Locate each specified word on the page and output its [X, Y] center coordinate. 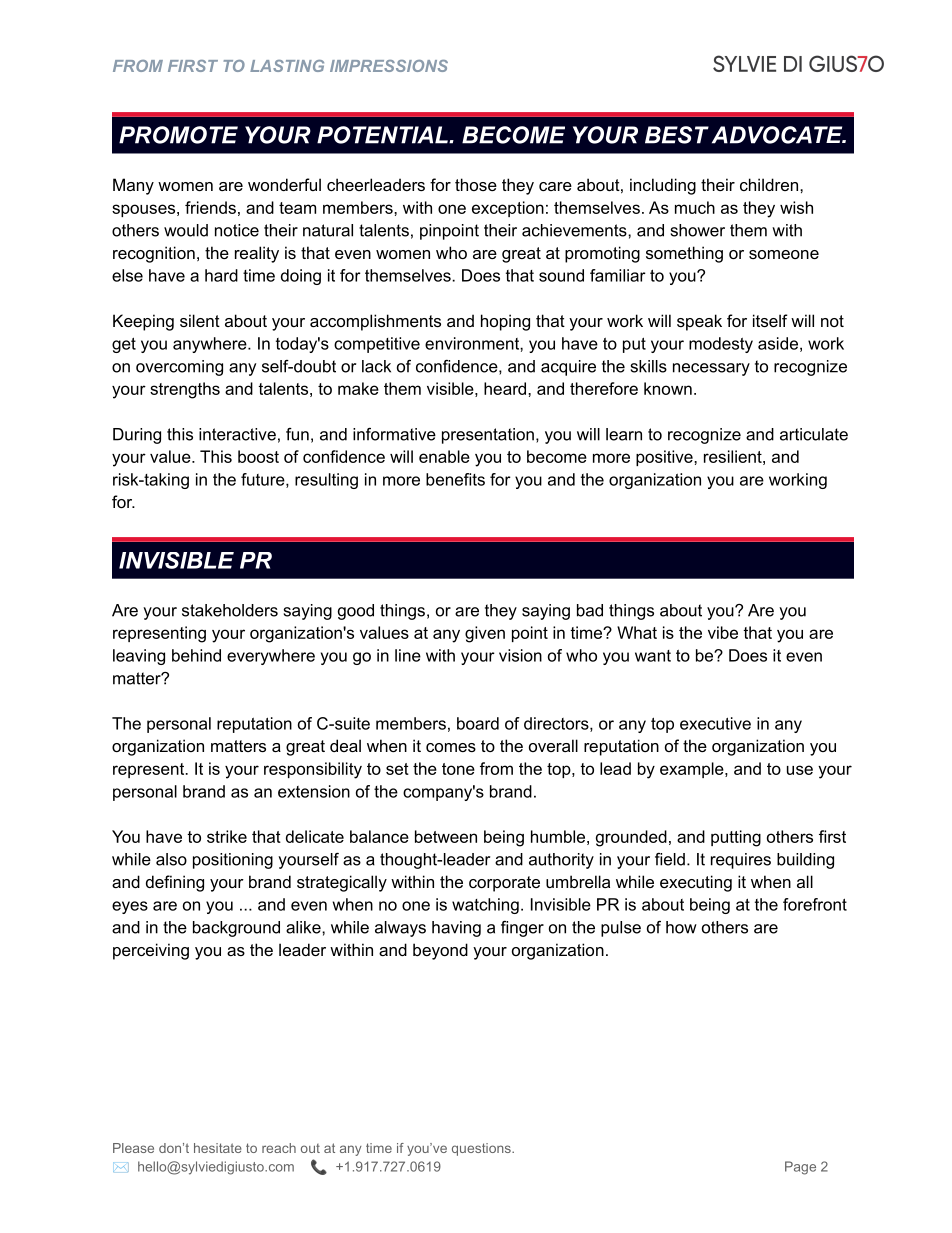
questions [482, 1149]
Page [800, 1168]
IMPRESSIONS [389, 66]
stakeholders [230, 610]
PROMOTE [178, 135]
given [485, 634]
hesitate [218, 1148]
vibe [723, 632]
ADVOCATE [778, 135]
